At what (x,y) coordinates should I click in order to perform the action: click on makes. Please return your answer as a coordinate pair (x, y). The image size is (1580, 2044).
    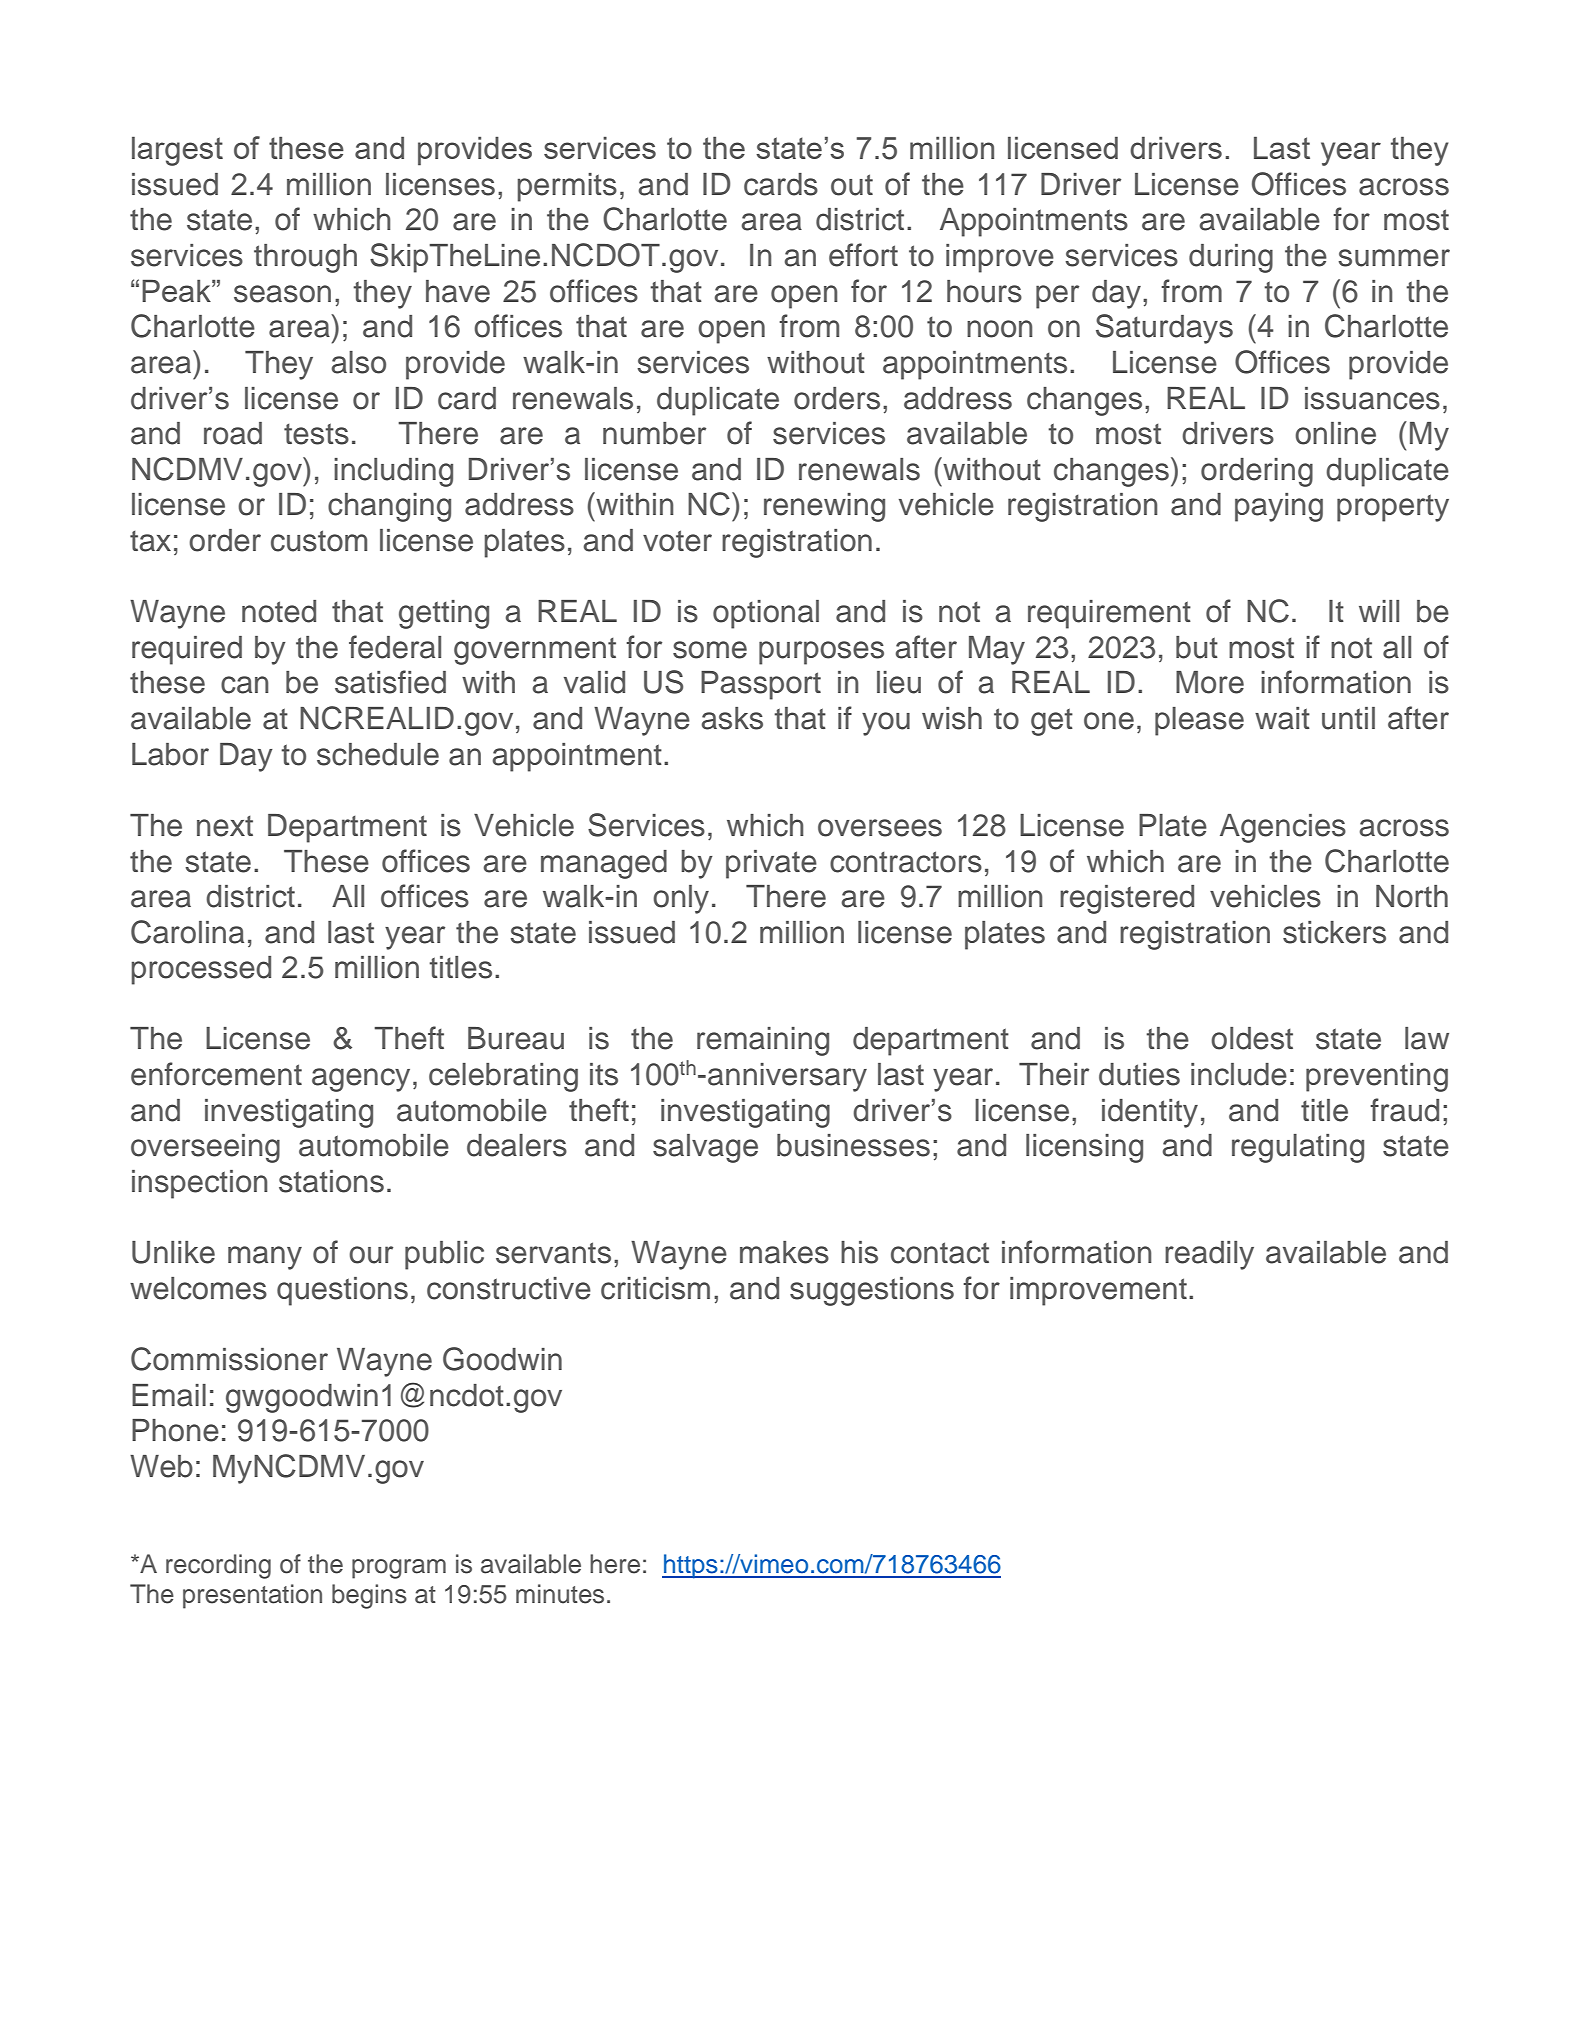
    Looking at the image, I should click on (784, 1252).
